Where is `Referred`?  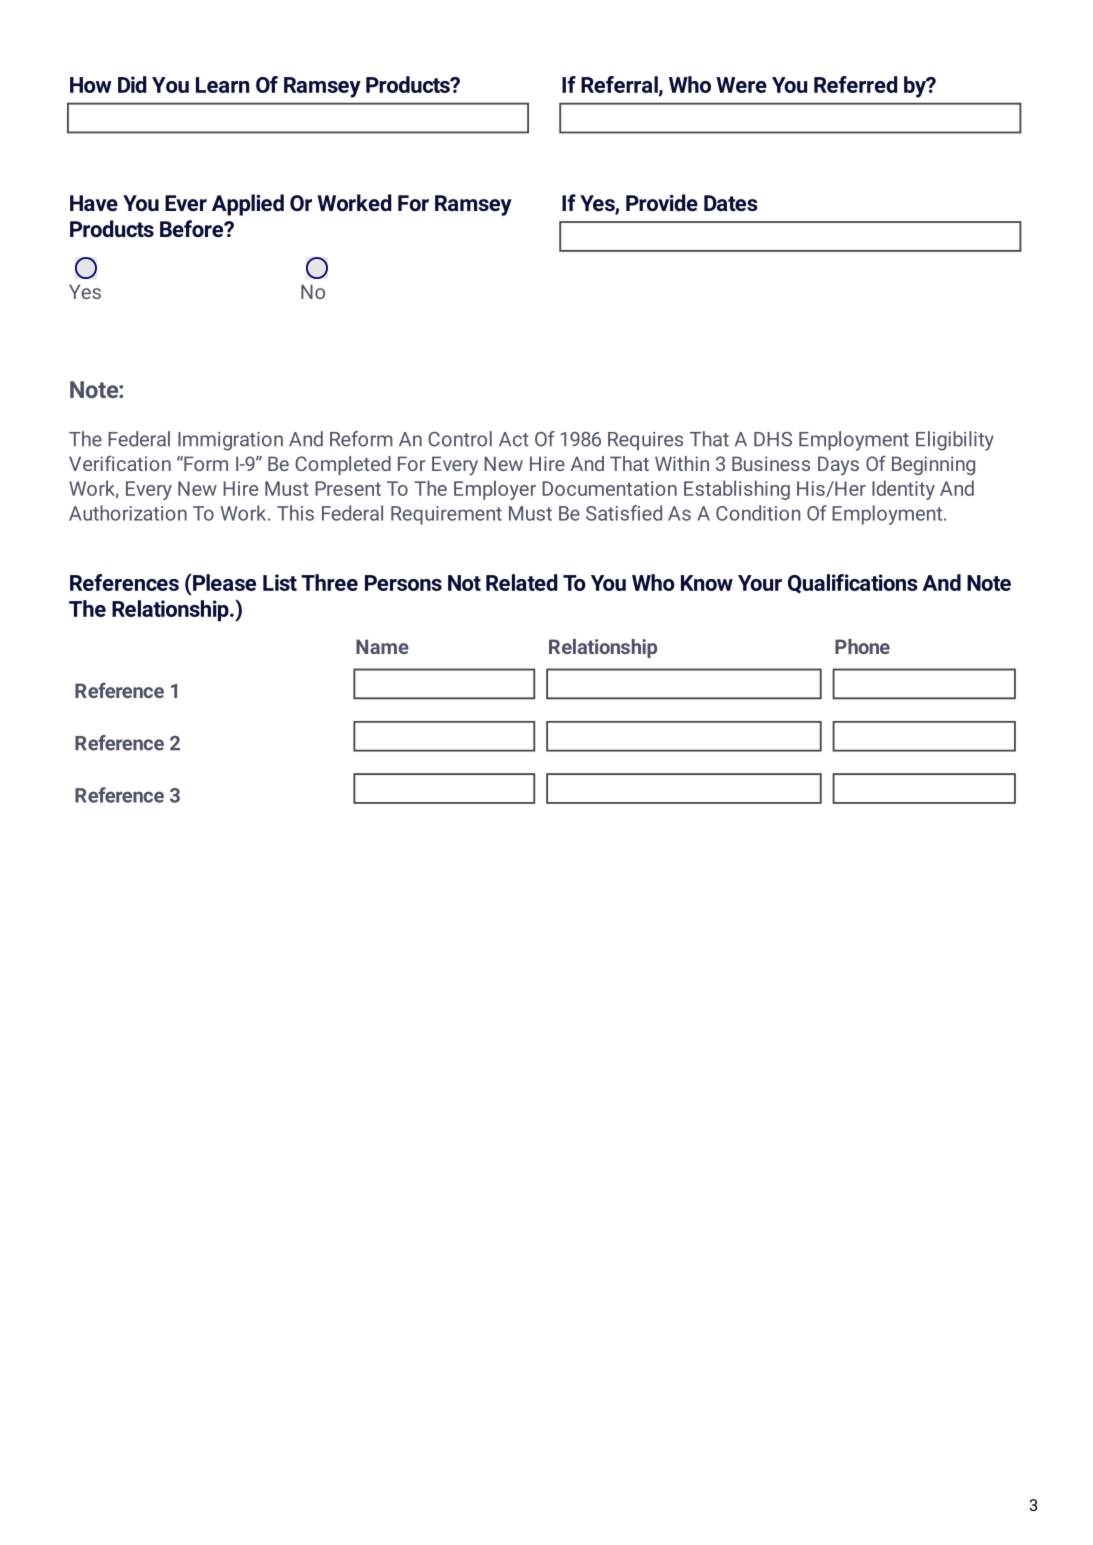
Referred is located at coordinates (855, 84).
